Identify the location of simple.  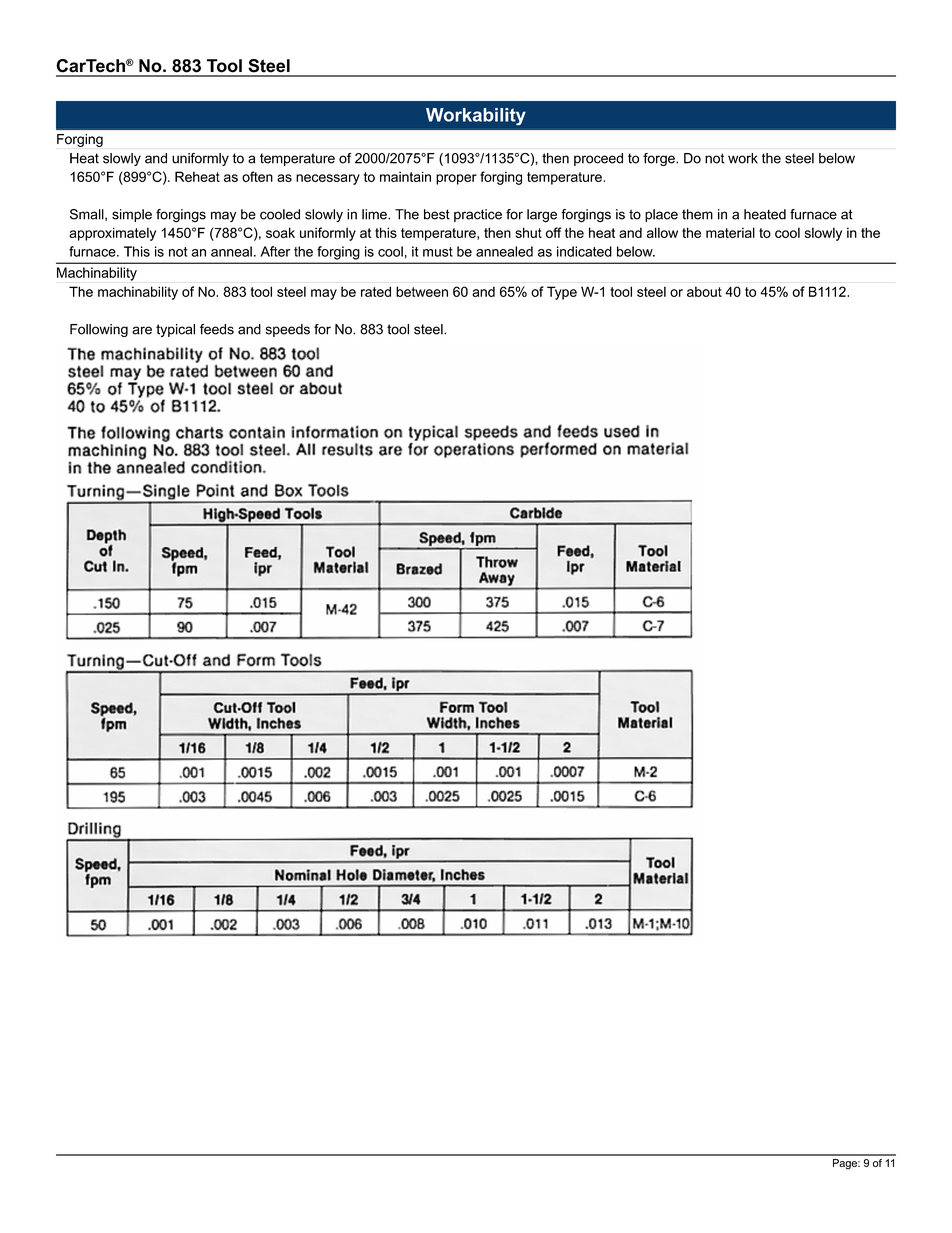
(132, 215).
